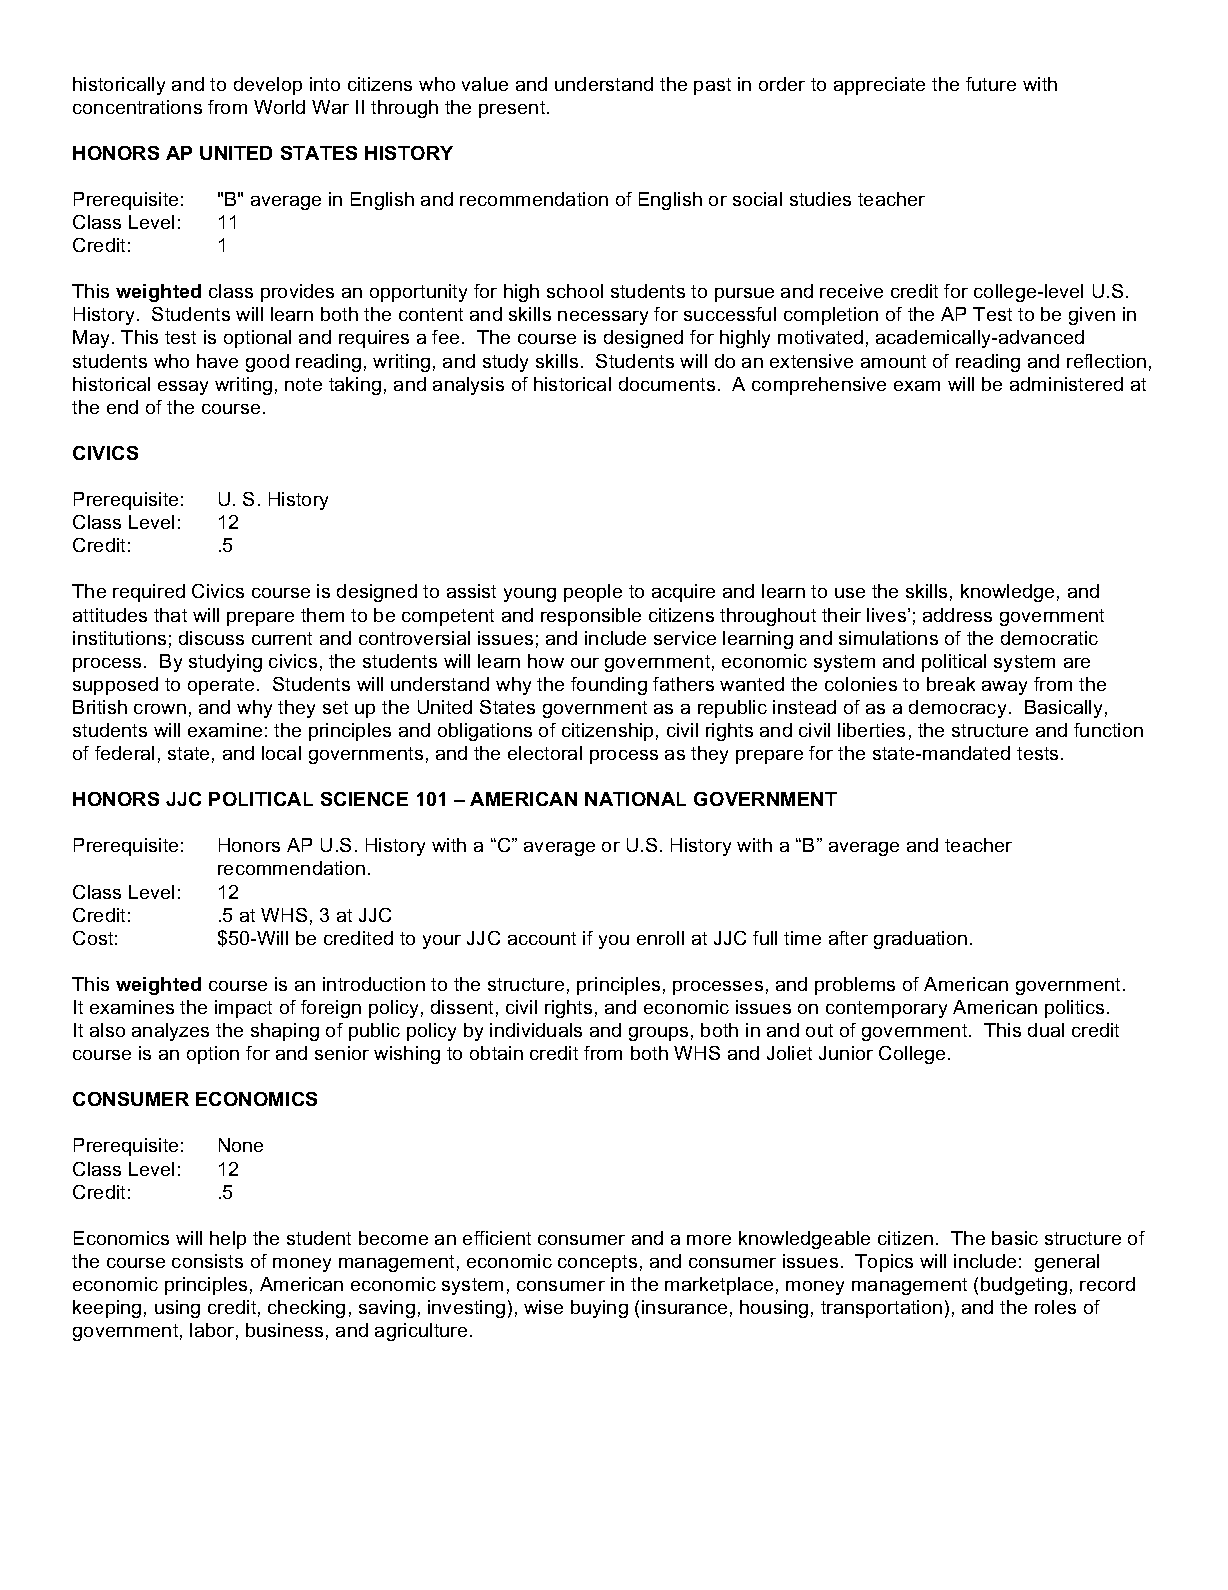 Image resolution: width=1228 pixels, height=1590 pixels. Describe the element at coordinates (221, 686) in the page. I see `operate` at that location.
